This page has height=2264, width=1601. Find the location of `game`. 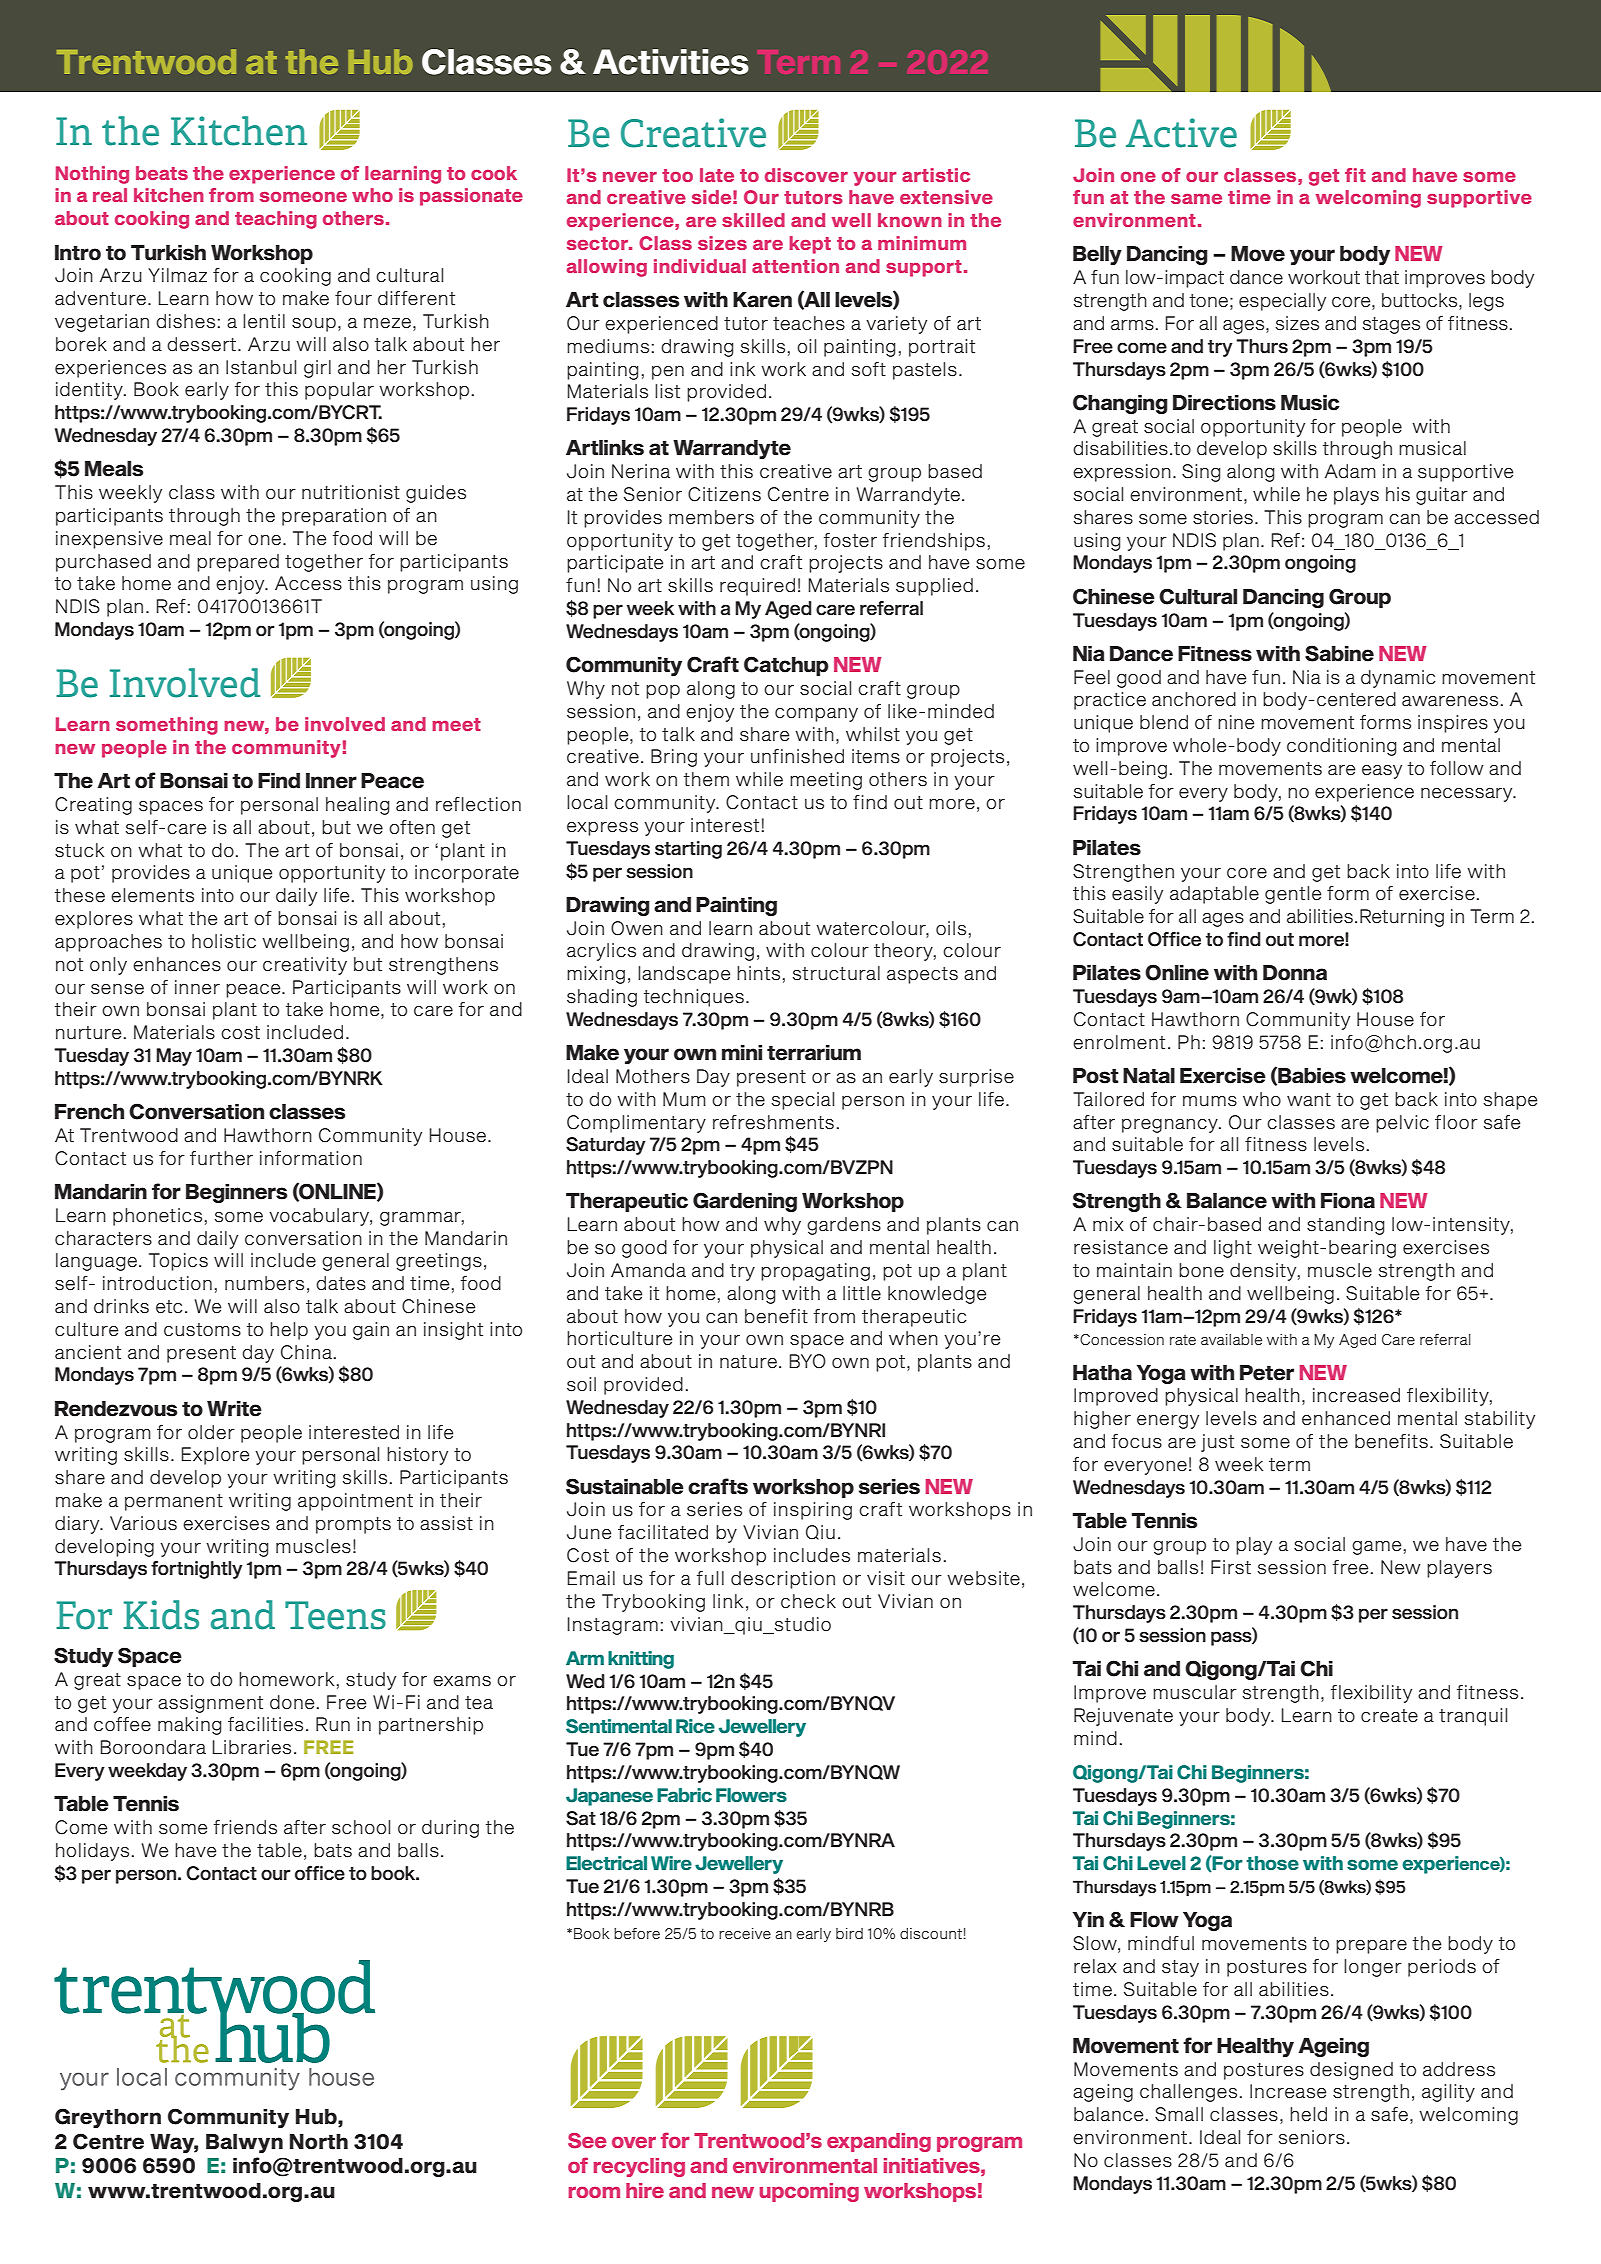

game is located at coordinates (1376, 1548).
